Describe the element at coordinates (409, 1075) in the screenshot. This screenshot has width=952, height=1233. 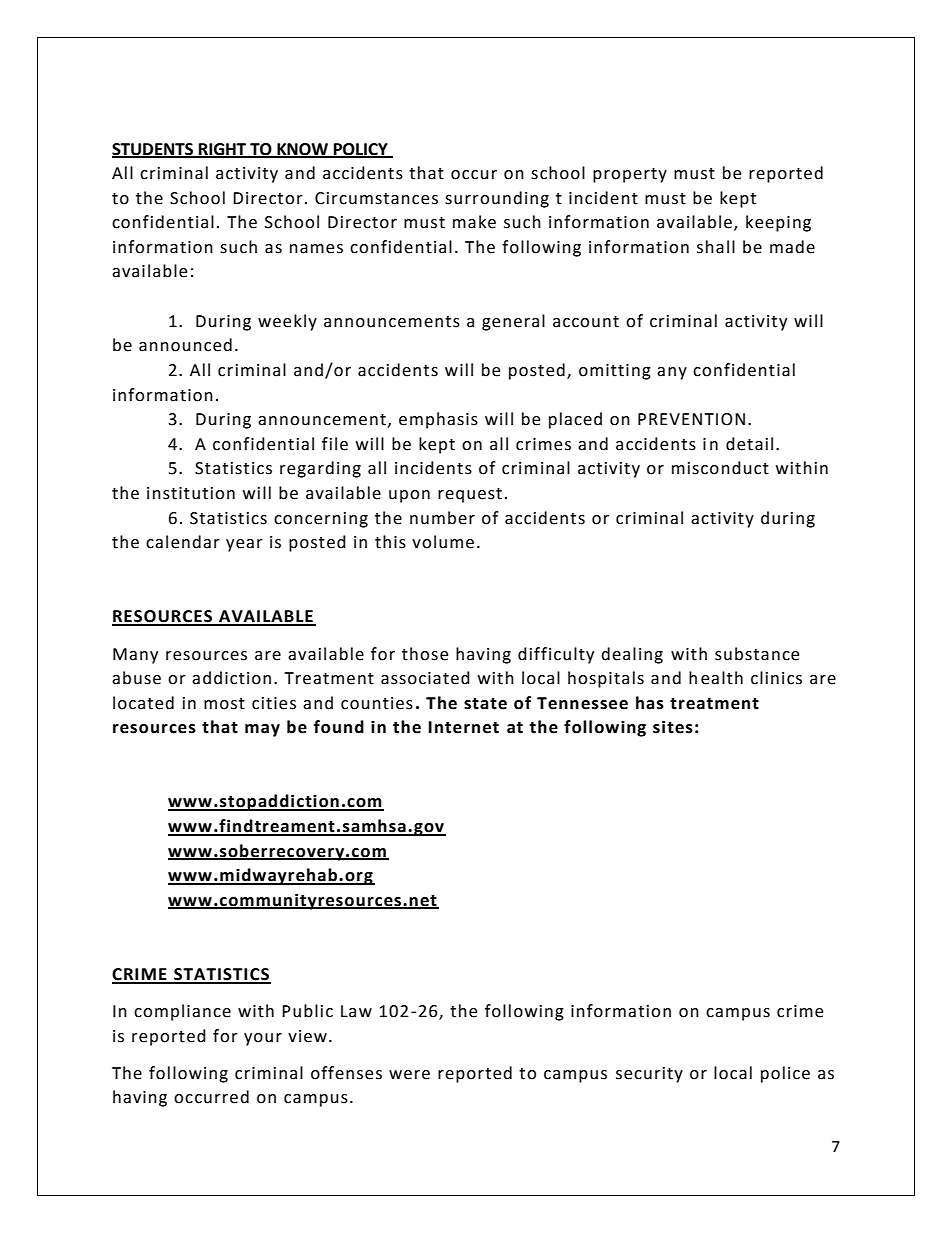
I see `were` at that location.
